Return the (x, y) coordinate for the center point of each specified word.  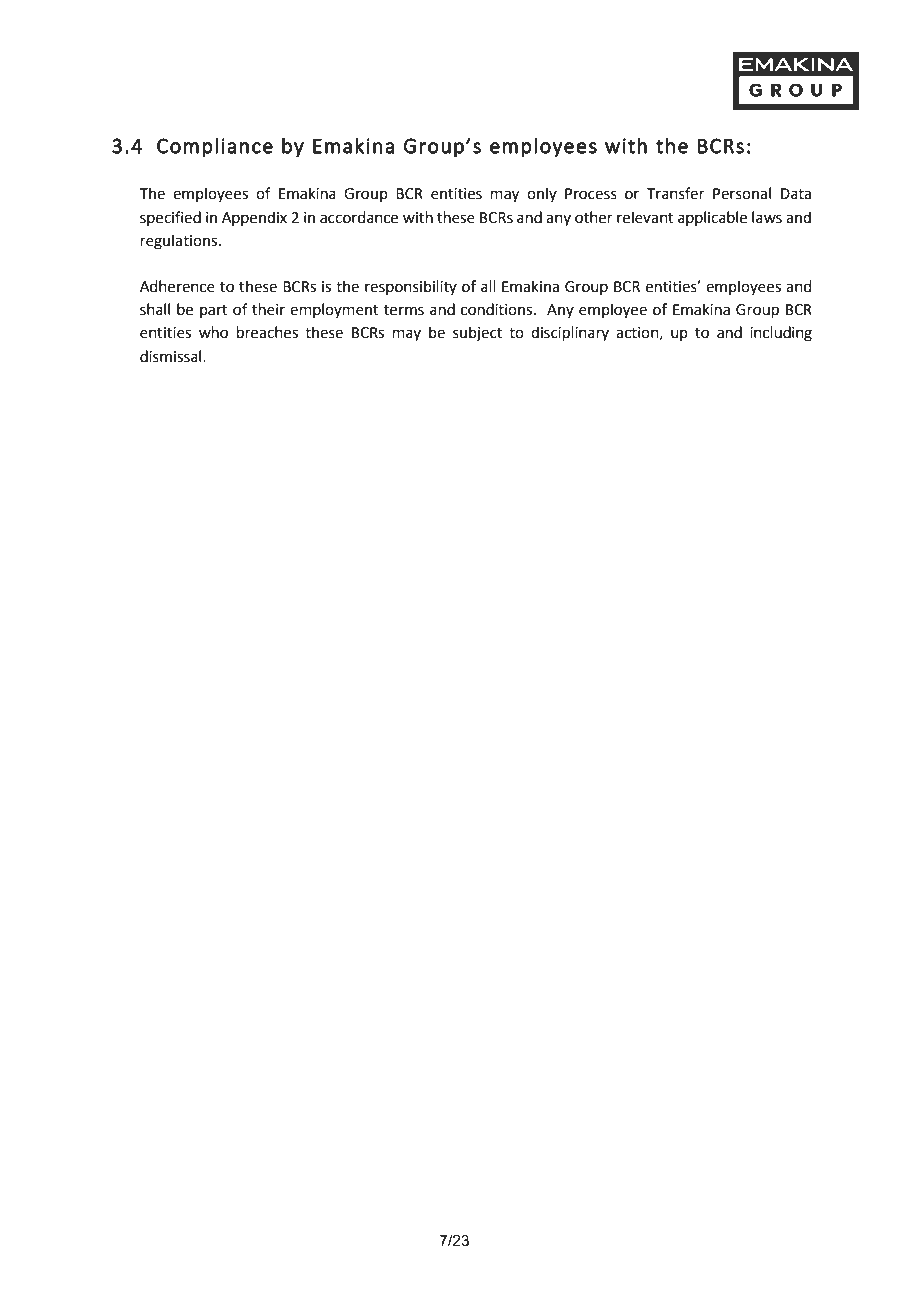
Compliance (215, 147)
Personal (742, 193)
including (781, 334)
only (542, 194)
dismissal (172, 356)
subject (477, 334)
